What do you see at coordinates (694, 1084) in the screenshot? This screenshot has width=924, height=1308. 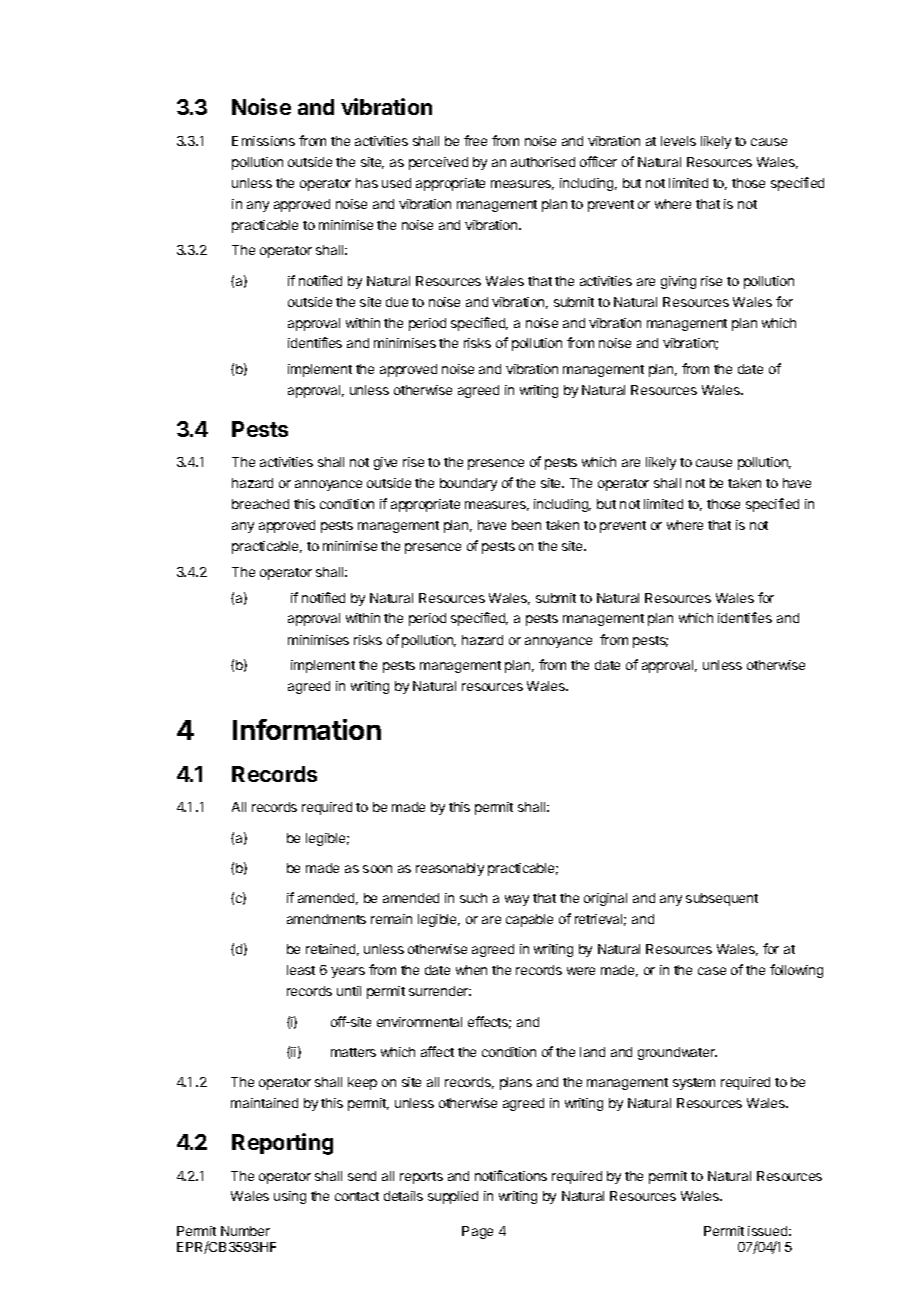 I see `system` at bounding box center [694, 1084].
